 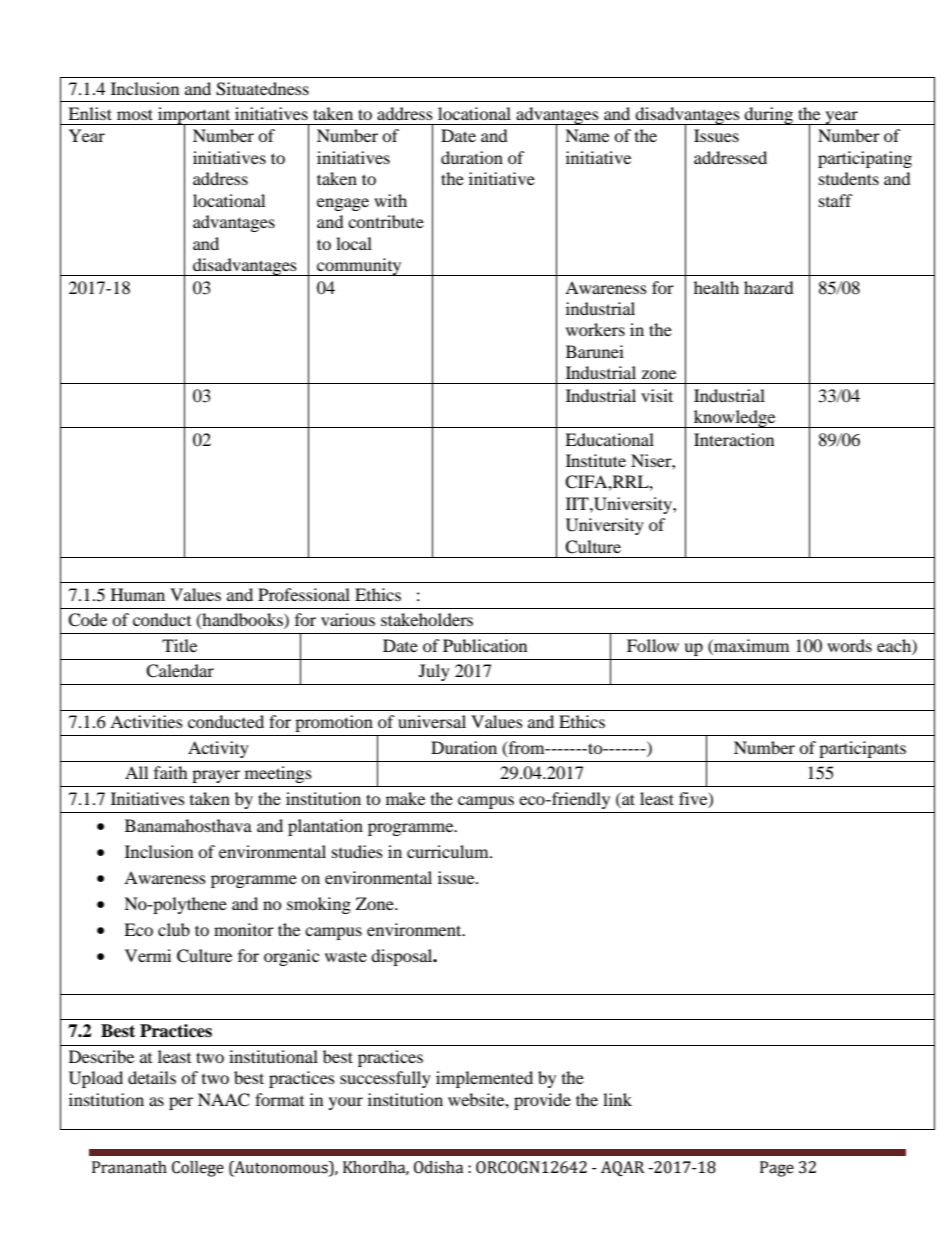 What do you see at coordinates (179, 645) in the screenshot?
I see `Title` at bounding box center [179, 645].
